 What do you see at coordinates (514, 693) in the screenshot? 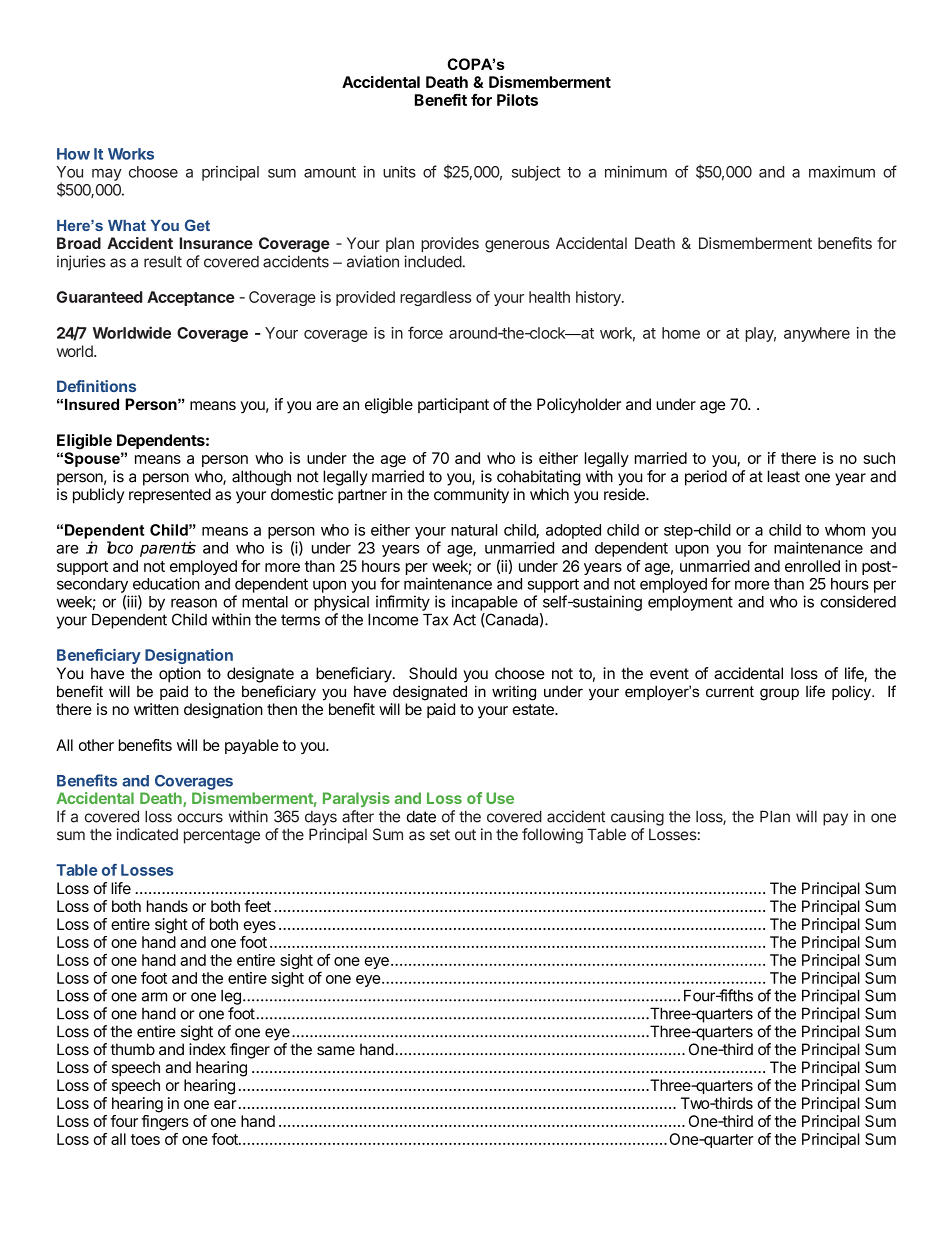
I see `writing` at bounding box center [514, 693].
